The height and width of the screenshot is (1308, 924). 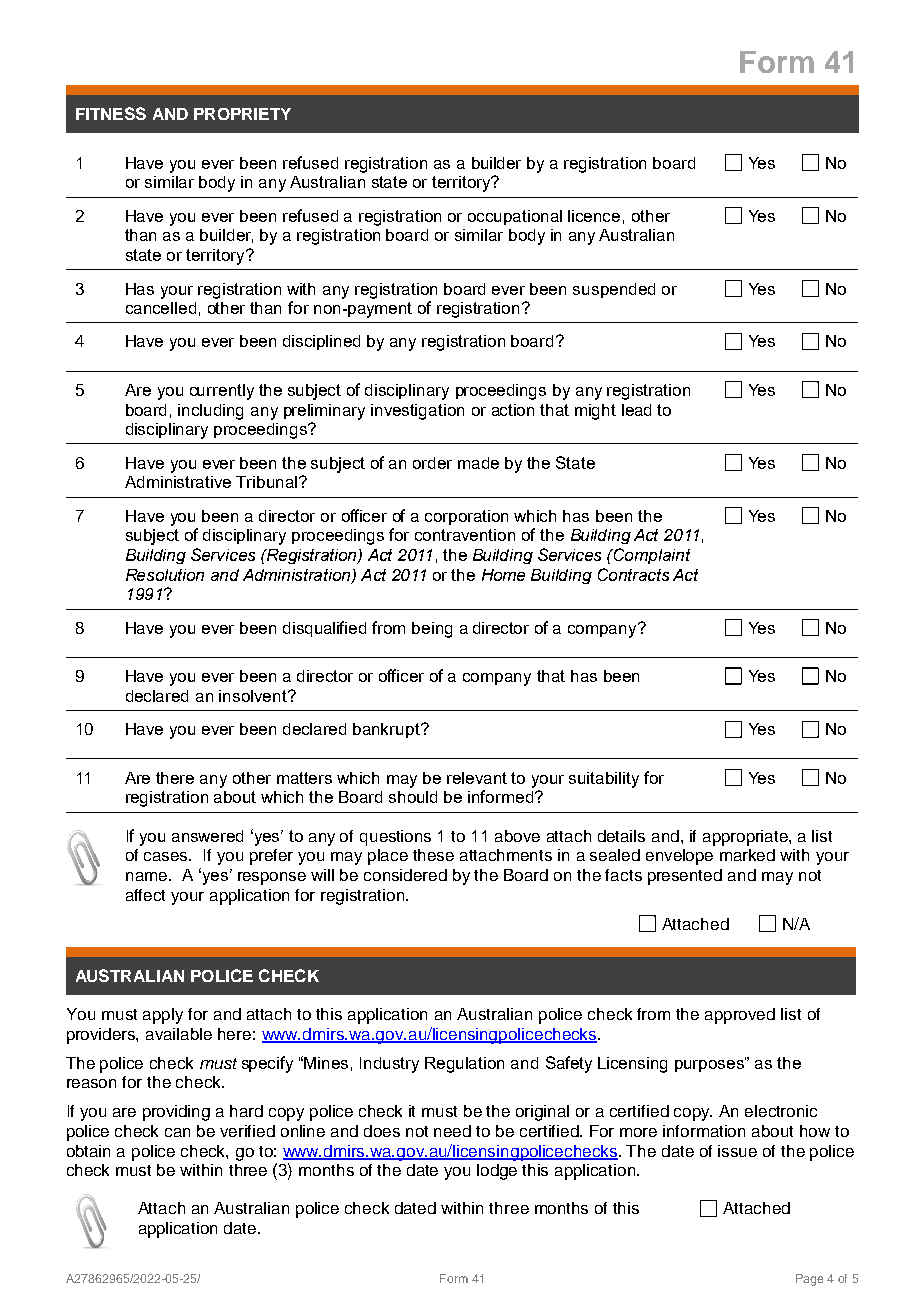 What do you see at coordinates (111, 113) in the screenshot?
I see `FITNESS` at bounding box center [111, 113].
